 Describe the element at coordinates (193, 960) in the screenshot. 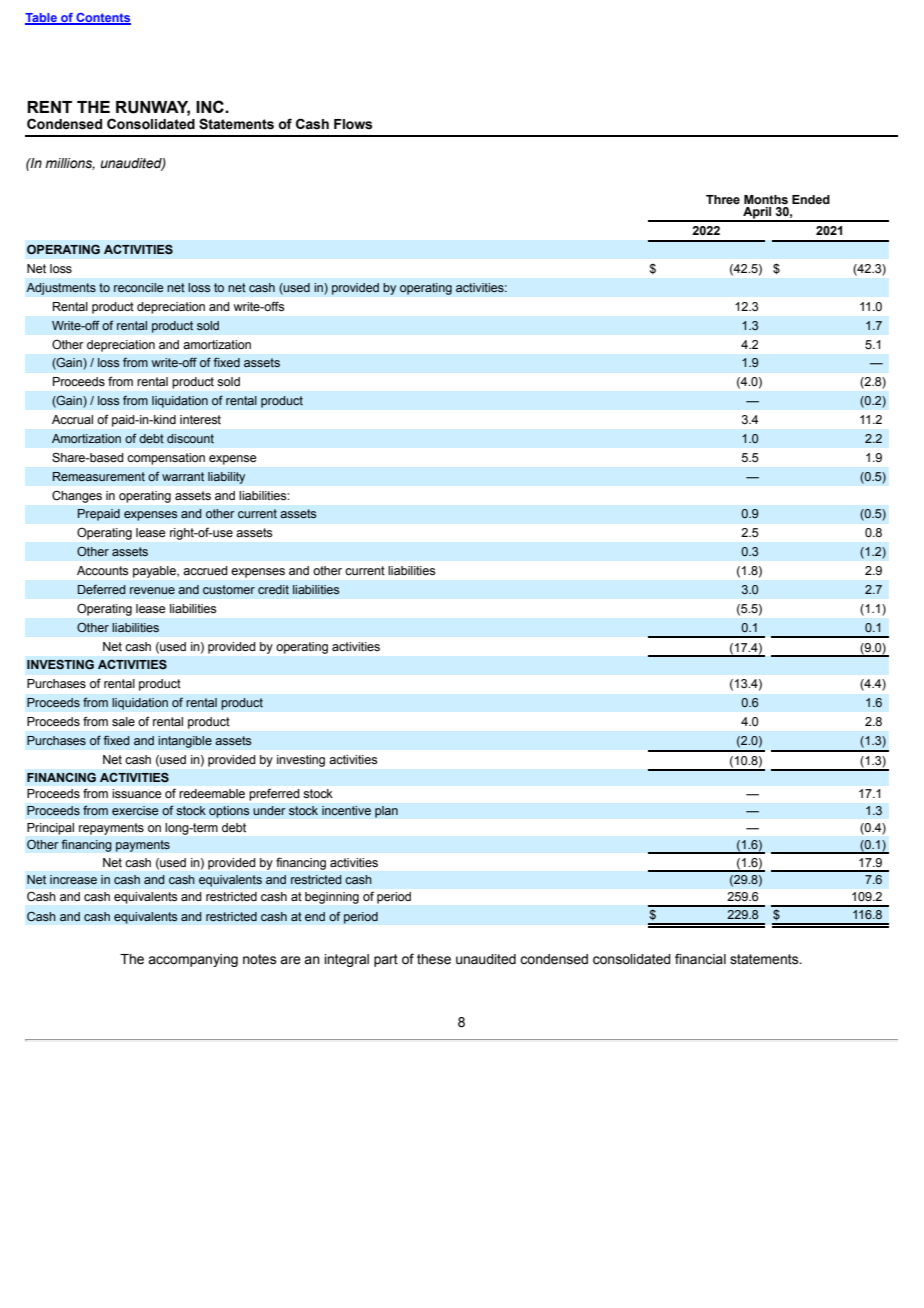

I see `accompanying` at that location.
